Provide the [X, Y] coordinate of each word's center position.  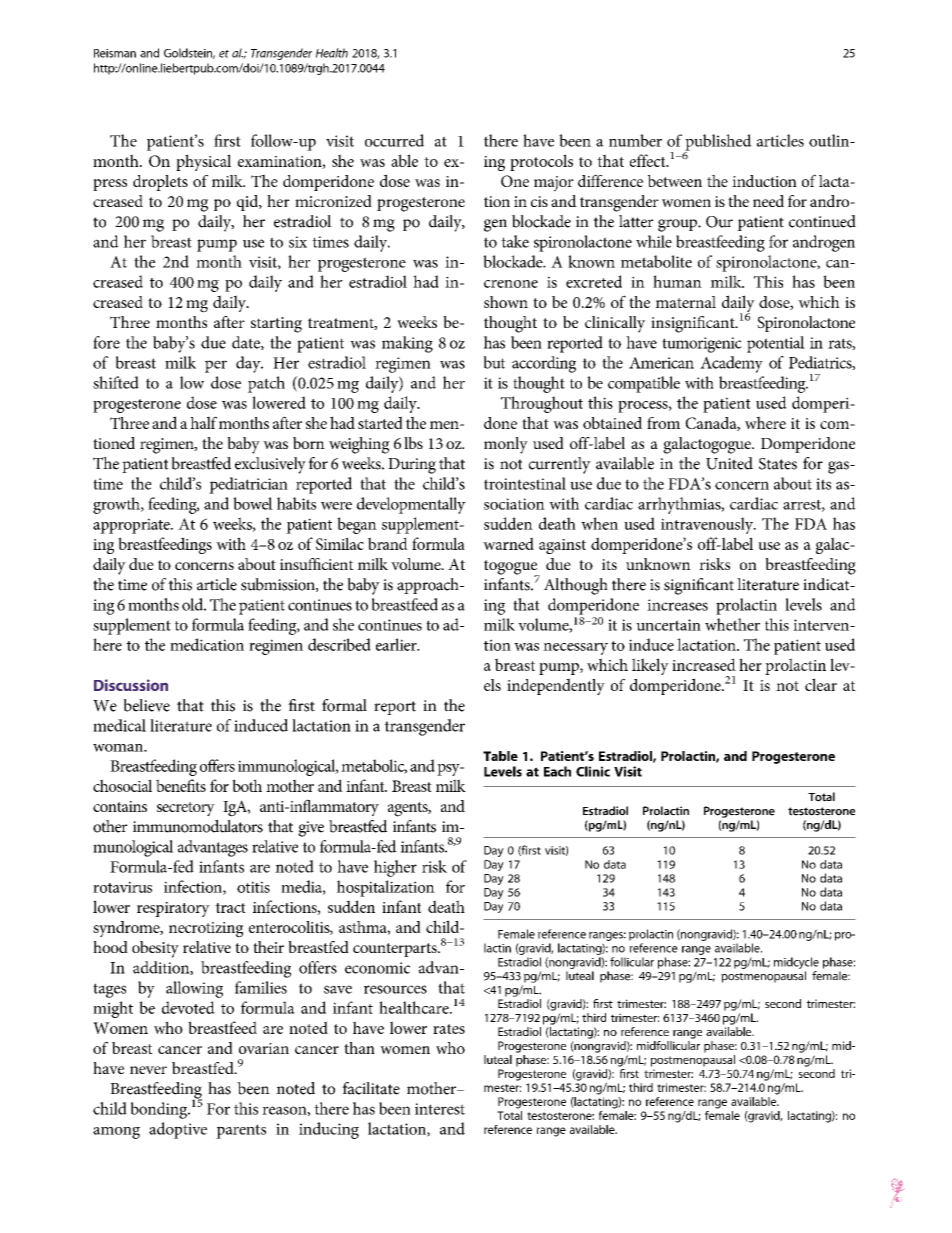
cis [539, 201]
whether [732, 624]
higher [395, 868]
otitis [253, 887]
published [718, 143]
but [494, 362]
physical [203, 162]
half [203, 422]
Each [557, 771]
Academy [731, 364]
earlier [397, 644]
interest [440, 1109]
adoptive [178, 1130]
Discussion [131, 685]
